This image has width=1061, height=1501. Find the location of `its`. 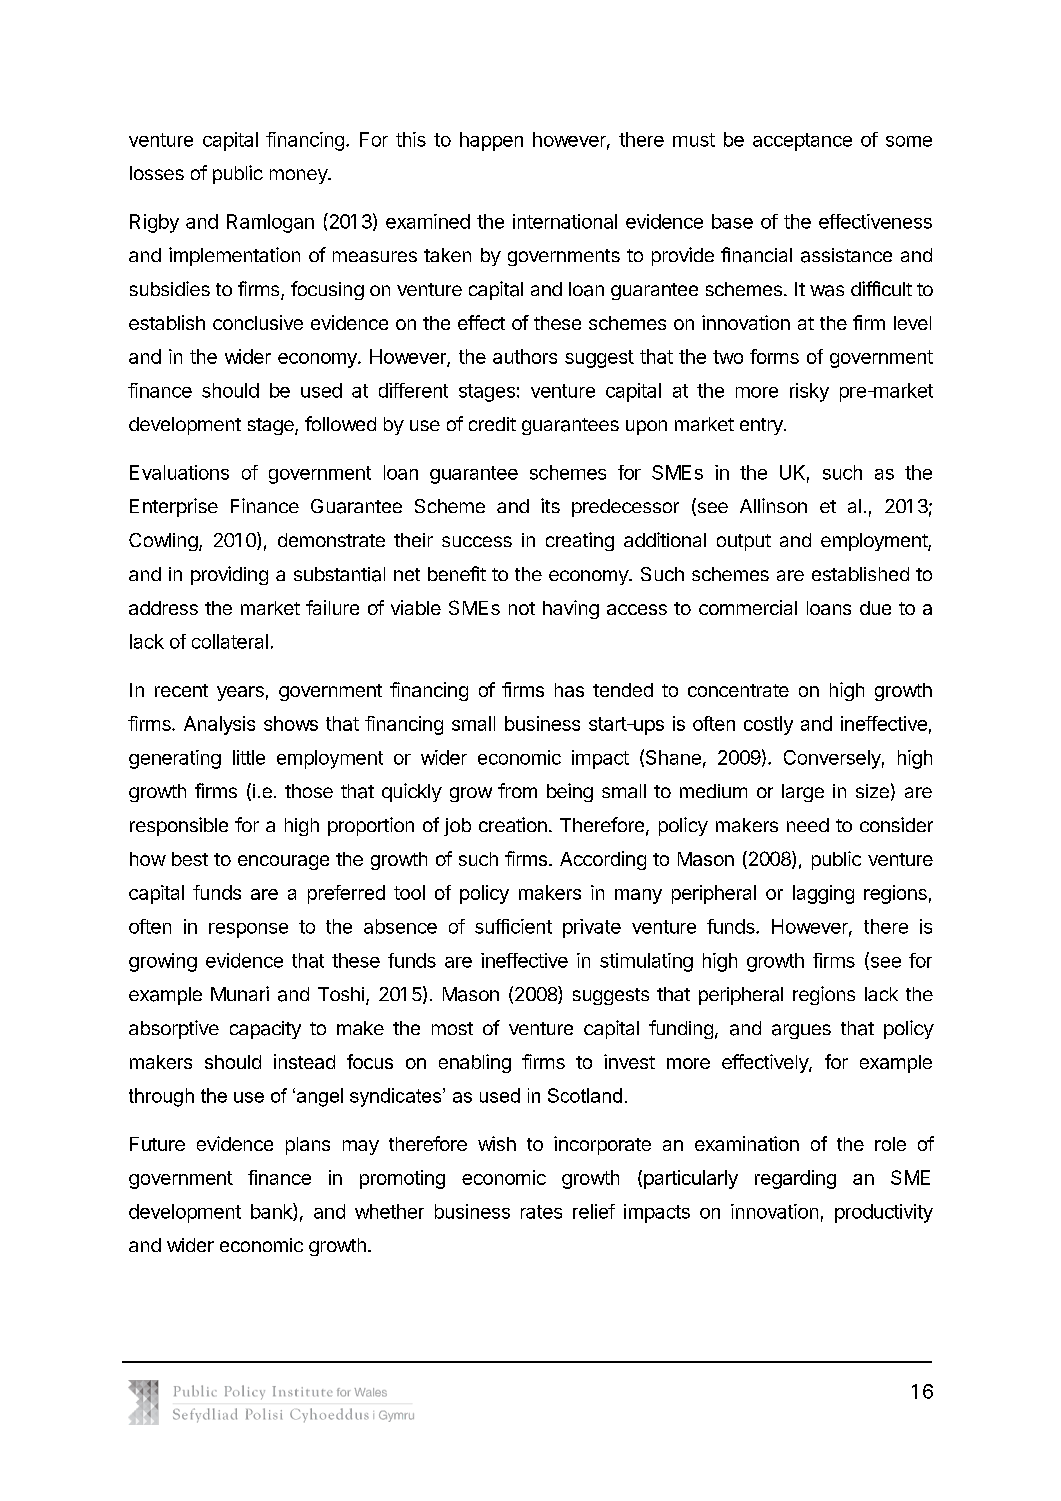

its is located at coordinates (550, 505).
